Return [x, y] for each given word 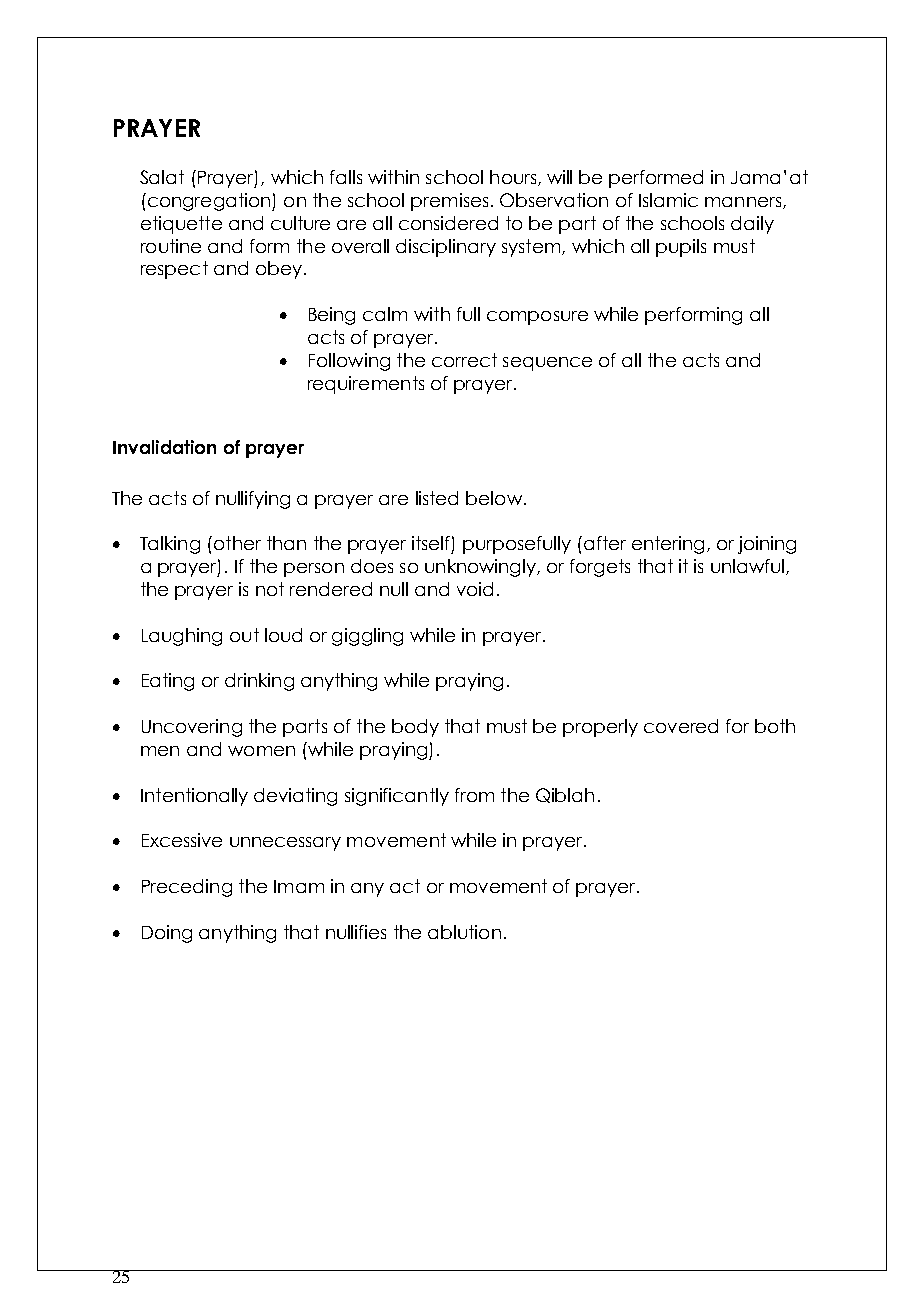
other [237, 543]
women [261, 751]
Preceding [187, 888]
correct [464, 360]
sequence [547, 364]
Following [349, 362]
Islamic [668, 200]
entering [668, 545]
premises [449, 202]
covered [681, 726]
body [415, 728]
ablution [464, 932]
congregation [209, 202]
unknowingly [482, 568]
